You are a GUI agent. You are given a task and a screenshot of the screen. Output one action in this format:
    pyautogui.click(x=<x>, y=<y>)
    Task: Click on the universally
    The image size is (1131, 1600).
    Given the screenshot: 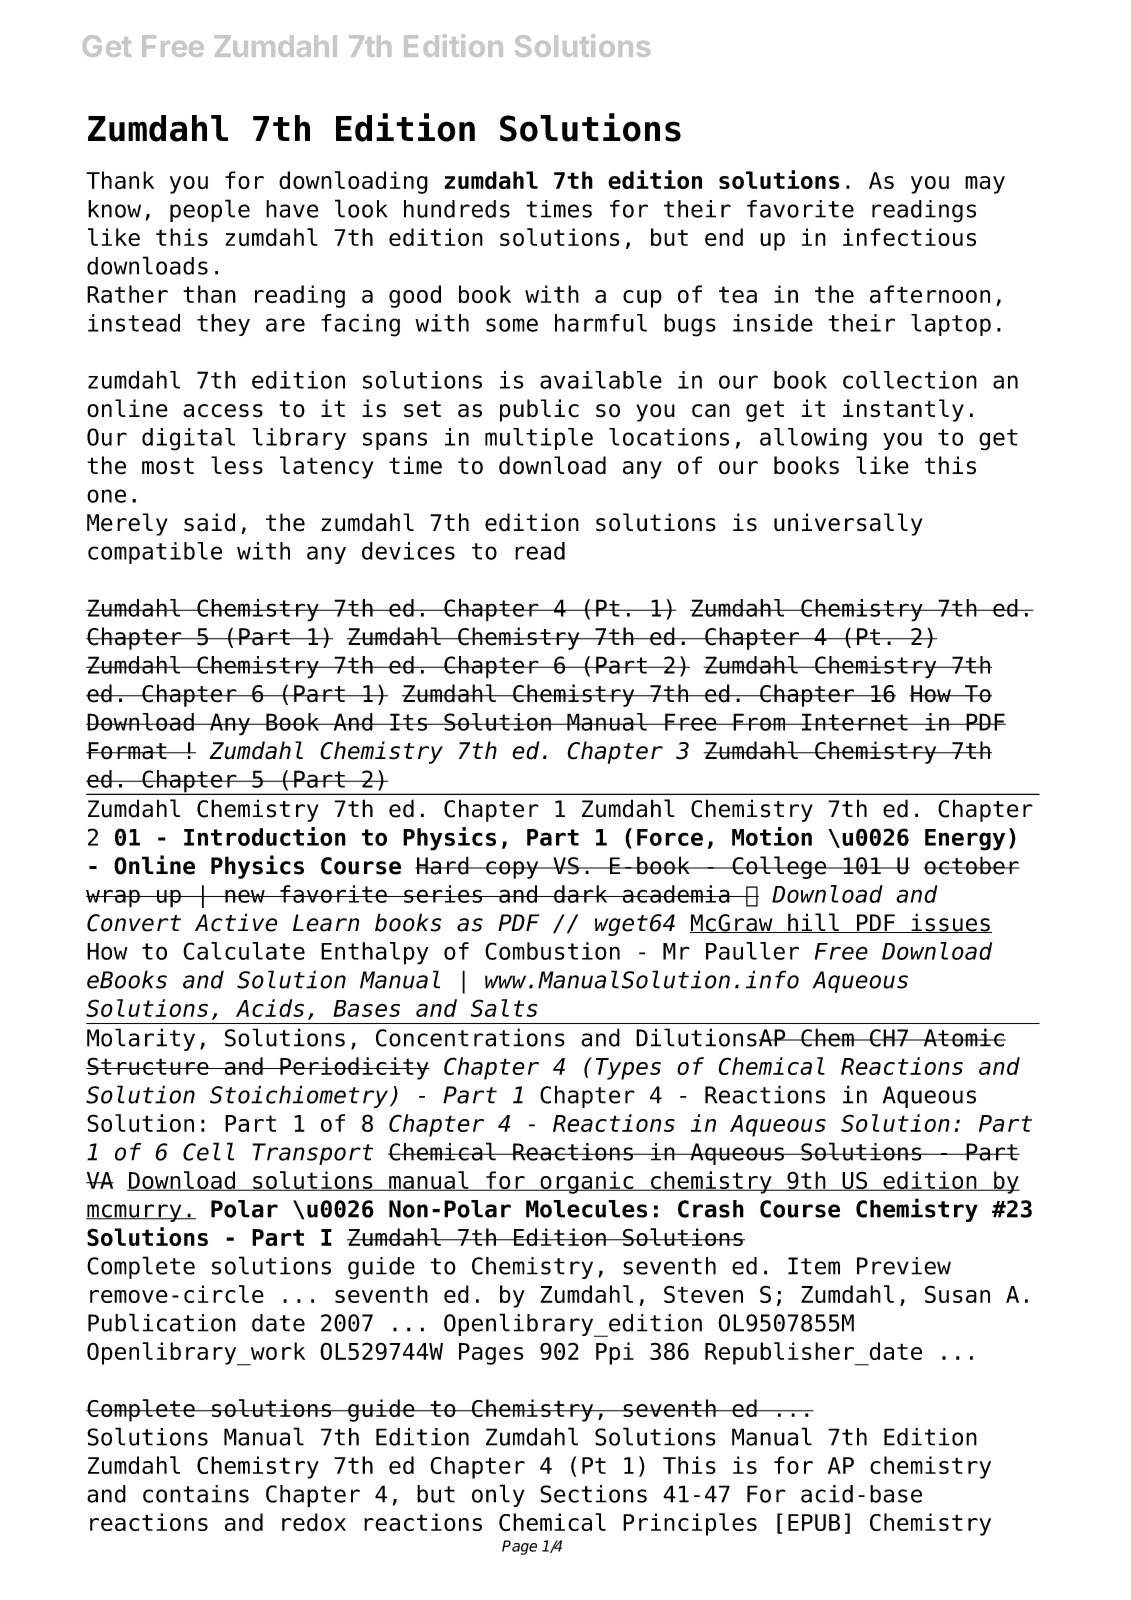 What is the action you would take?
    pyautogui.click(x=848, y=524)
